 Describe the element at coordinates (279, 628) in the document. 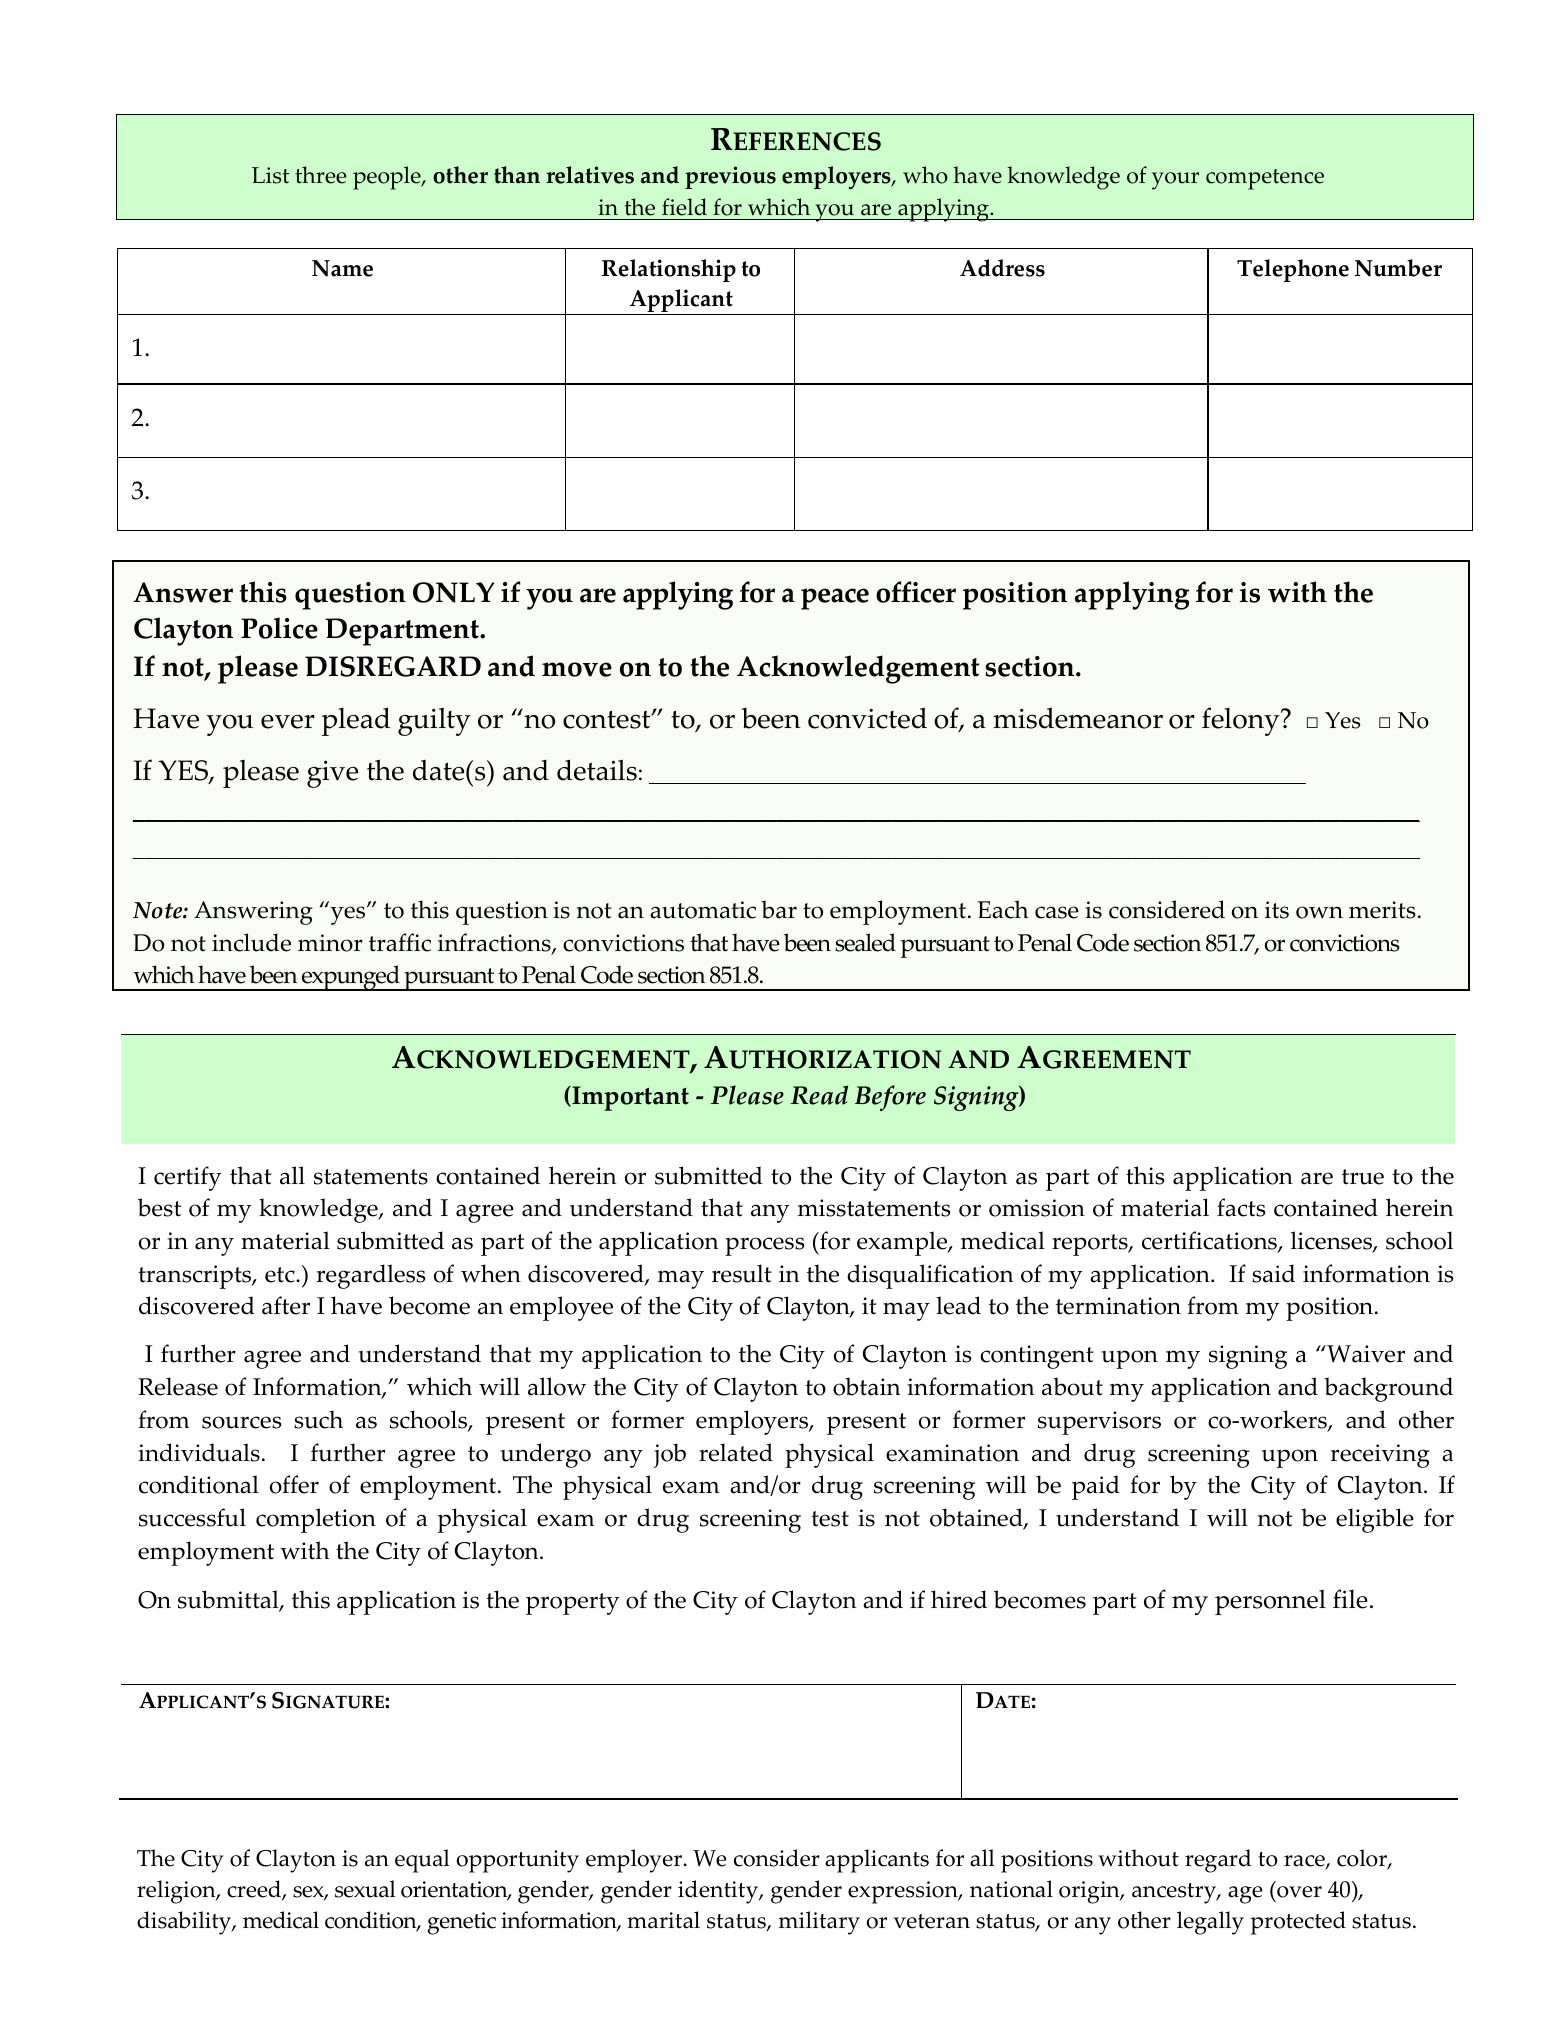

I see `Police` at that location.
